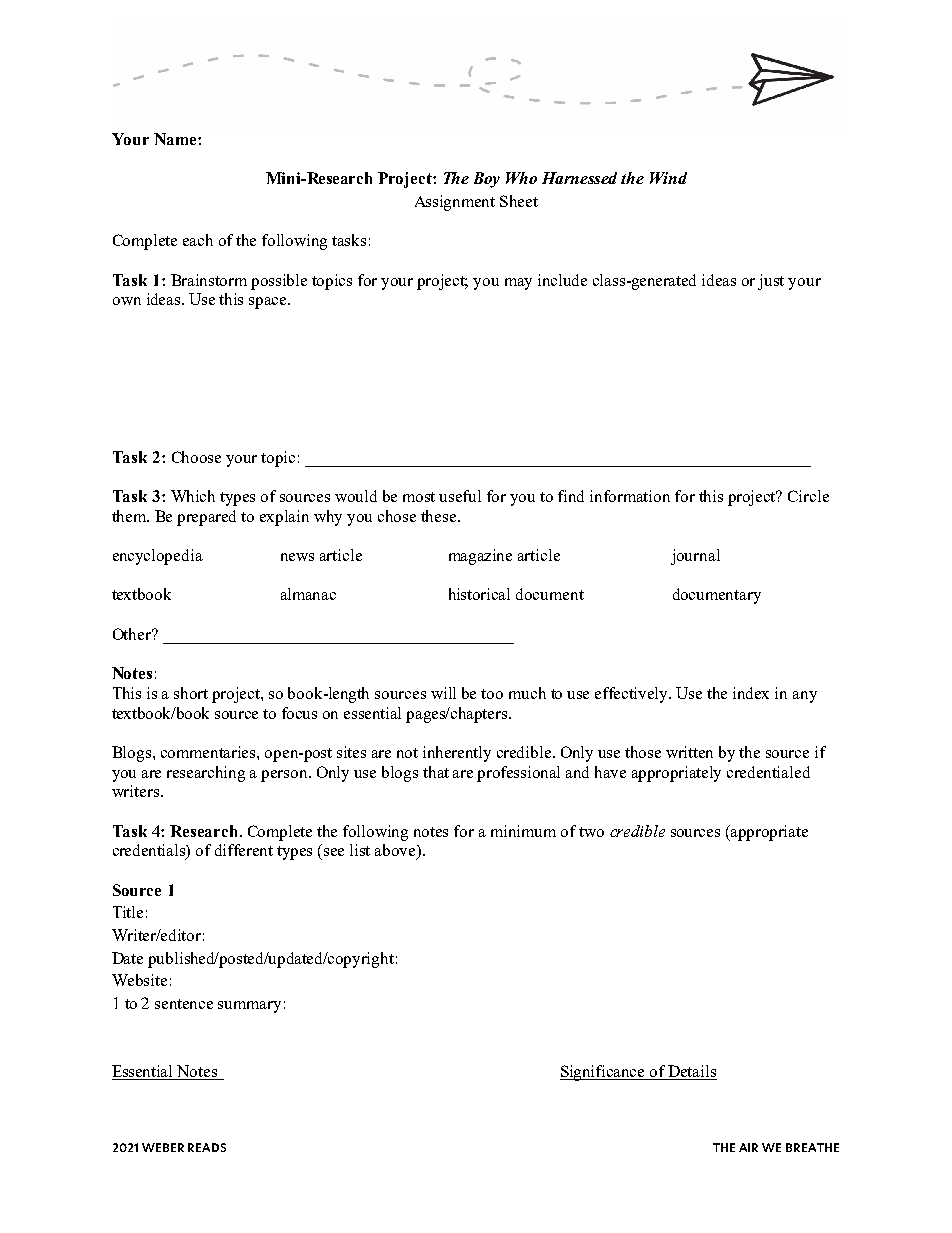 The height and width of the page is (1233, 952). What do you see at coordinates (207, 1147) in the page?
I see `READS` at bounding box center [207, 1147].
